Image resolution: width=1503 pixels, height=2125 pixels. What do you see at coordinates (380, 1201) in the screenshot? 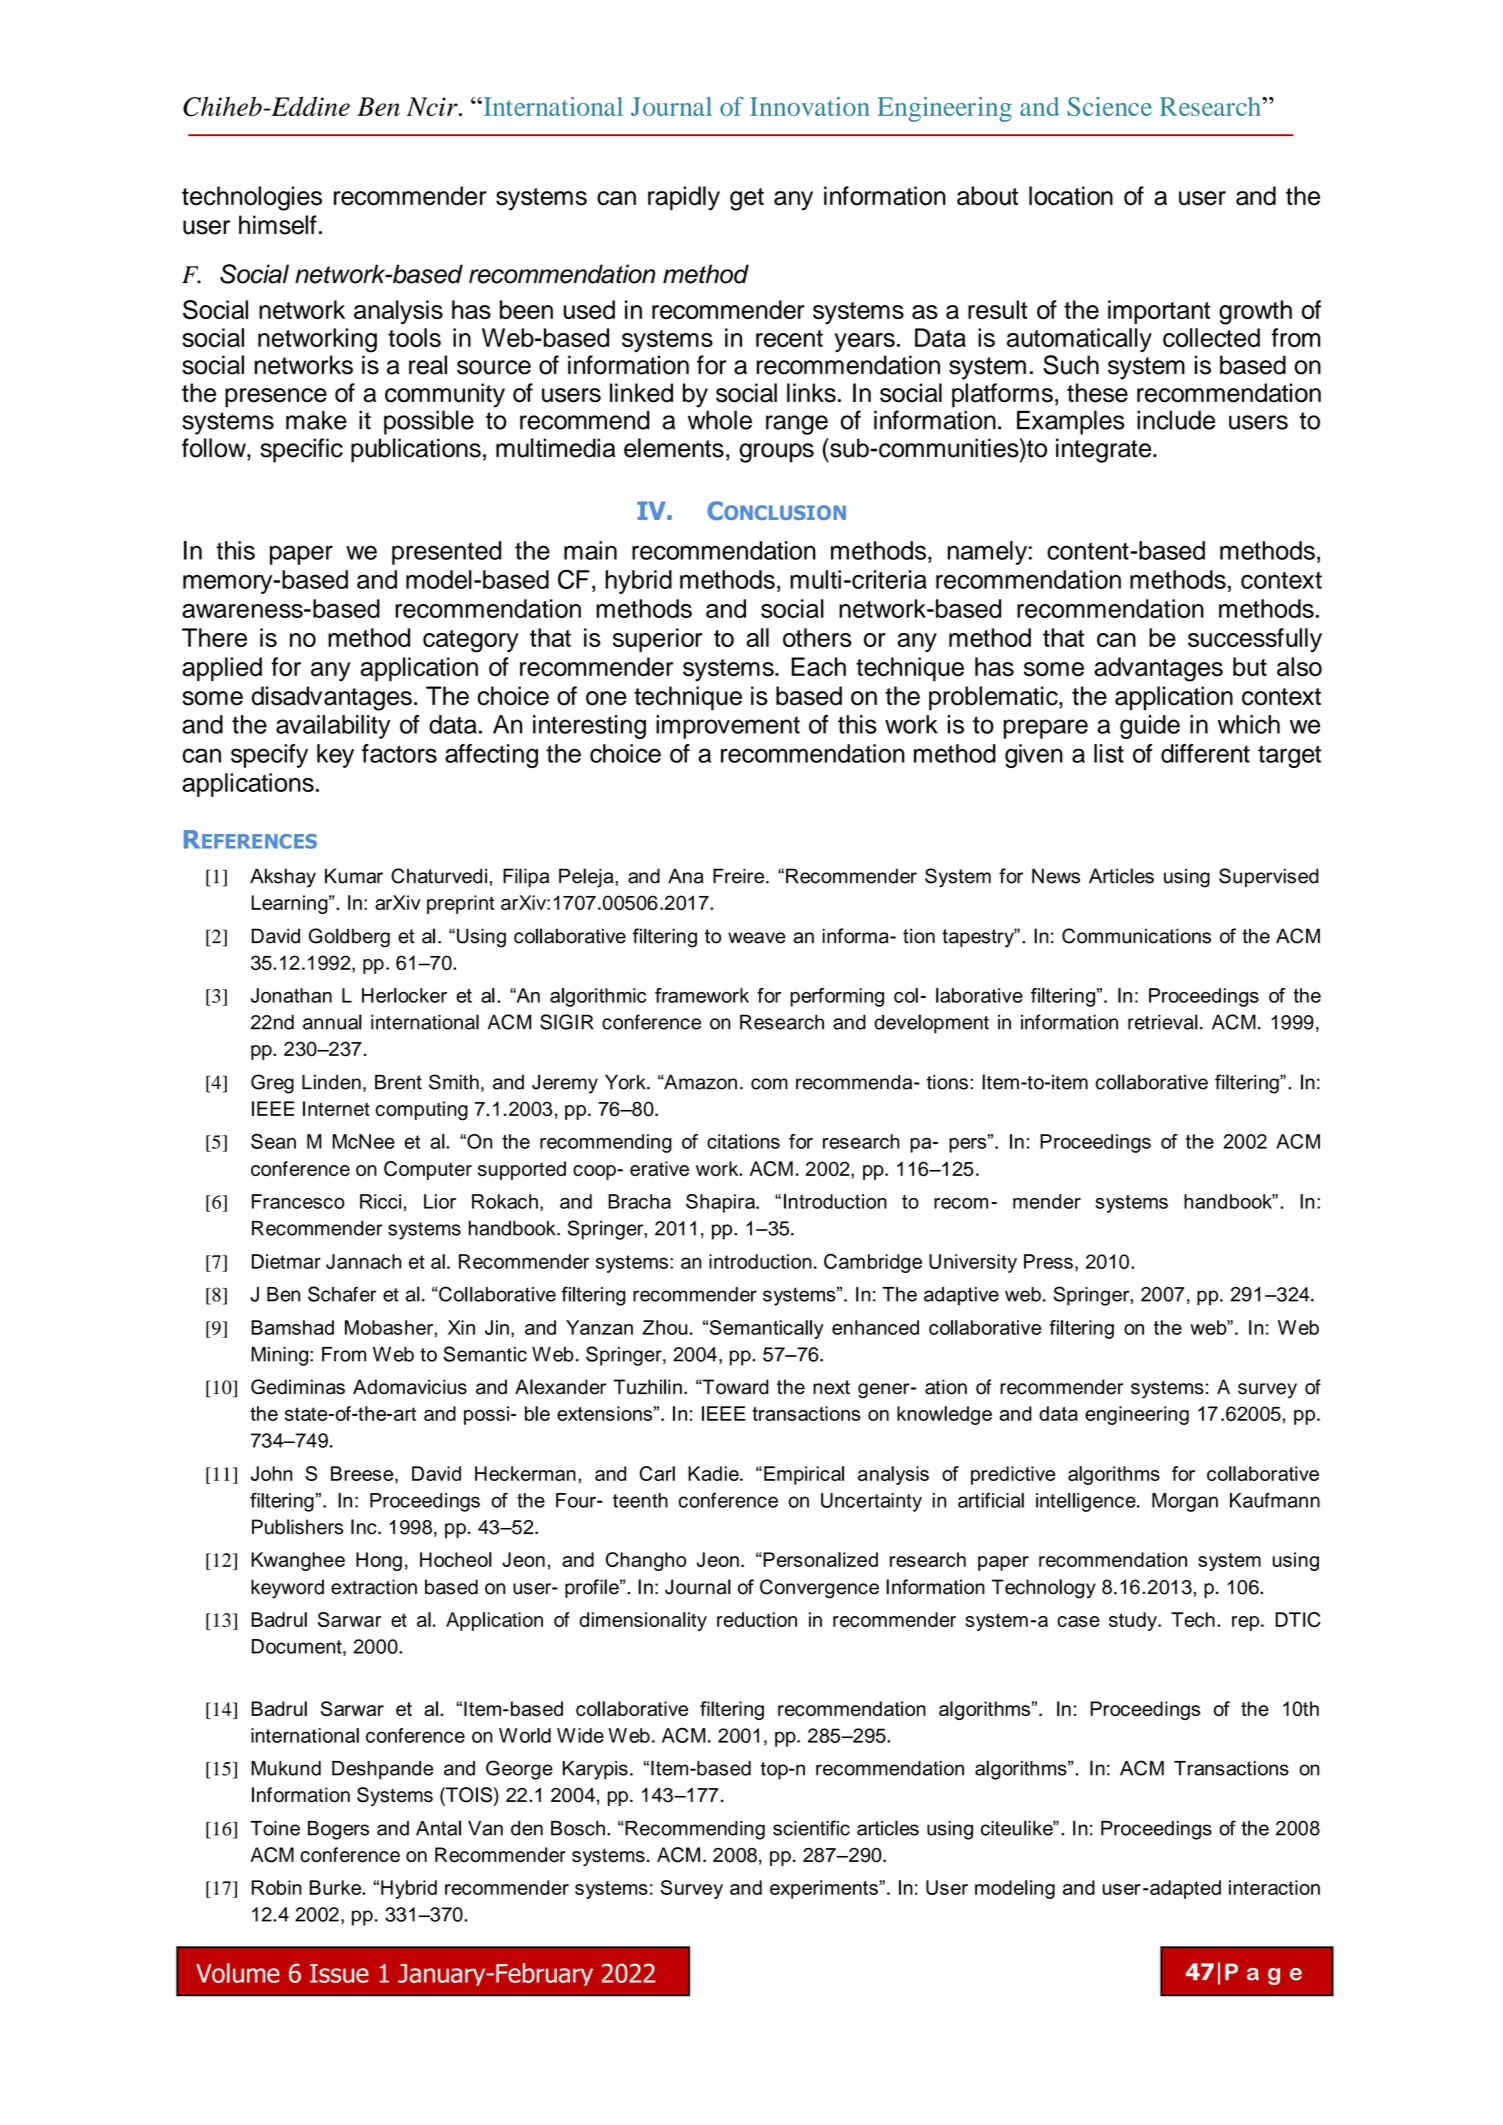
I see `Ricci` at bounding box center [380, 1201].
